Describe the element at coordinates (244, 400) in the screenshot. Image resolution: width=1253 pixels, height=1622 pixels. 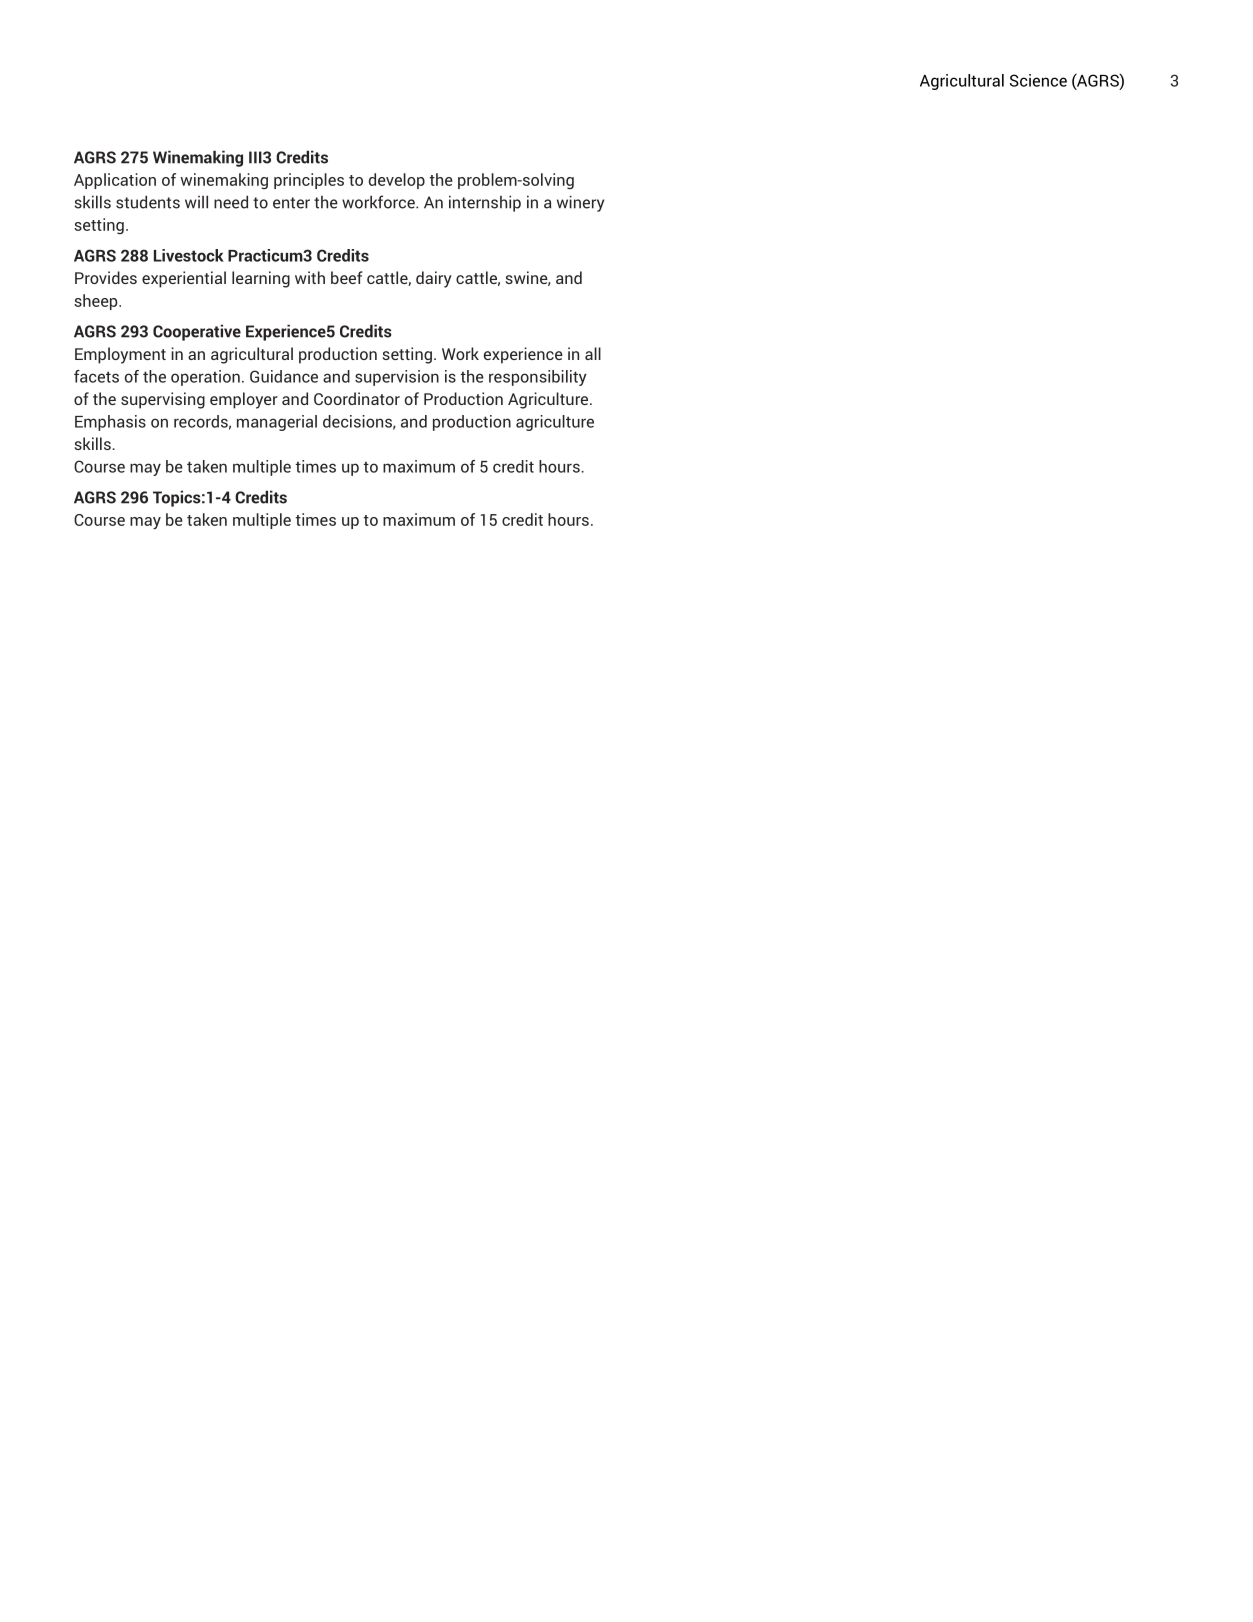
I see `employer` at that location.
